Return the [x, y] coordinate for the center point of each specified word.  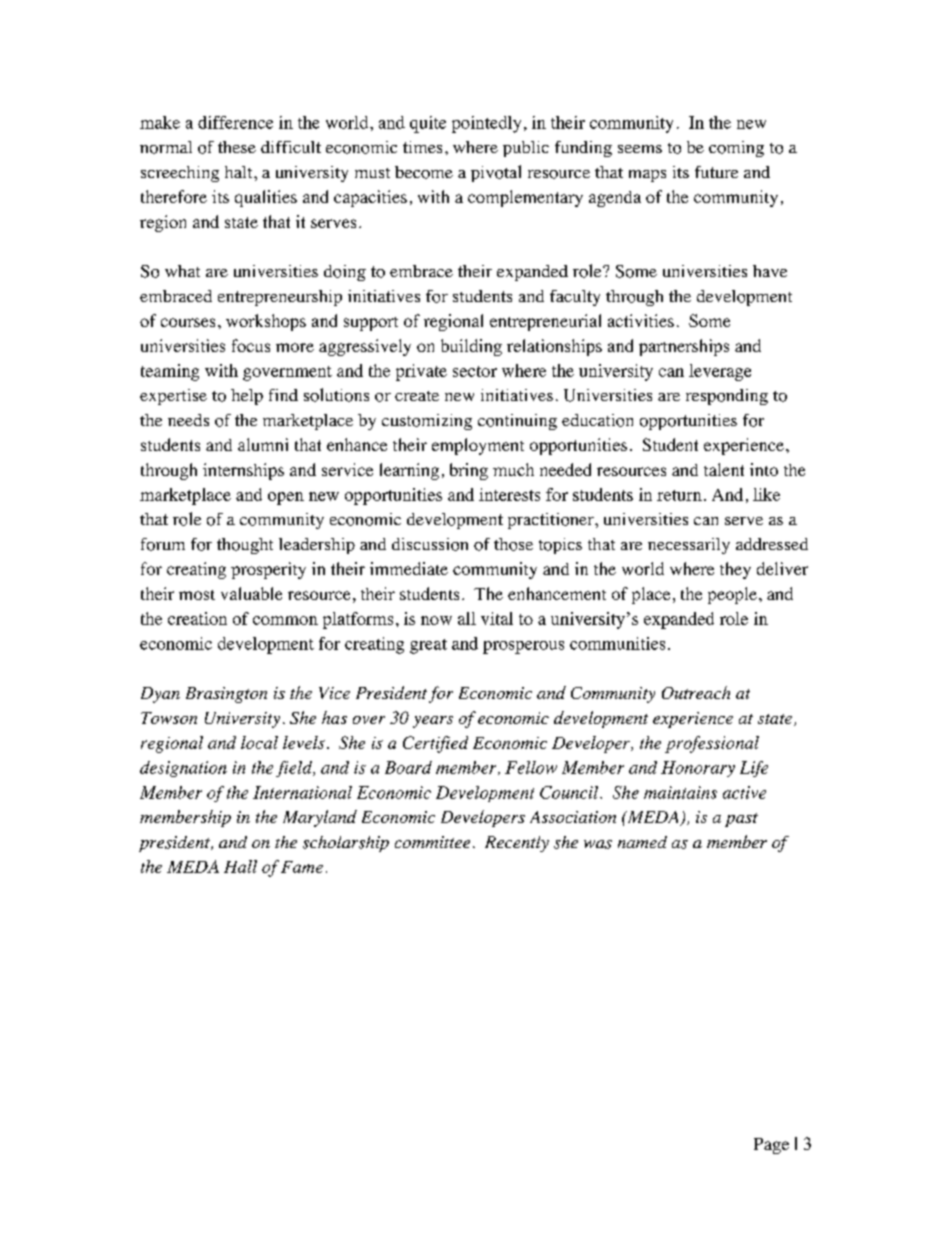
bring [469, 471]
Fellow [531, 767]
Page [771, 1146]
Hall [240, 866]
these [237, 147]
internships [243, 471]
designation [183, 769]
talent [724, 469]
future [716, 172]
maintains [680, 792]
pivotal [496, 173]
